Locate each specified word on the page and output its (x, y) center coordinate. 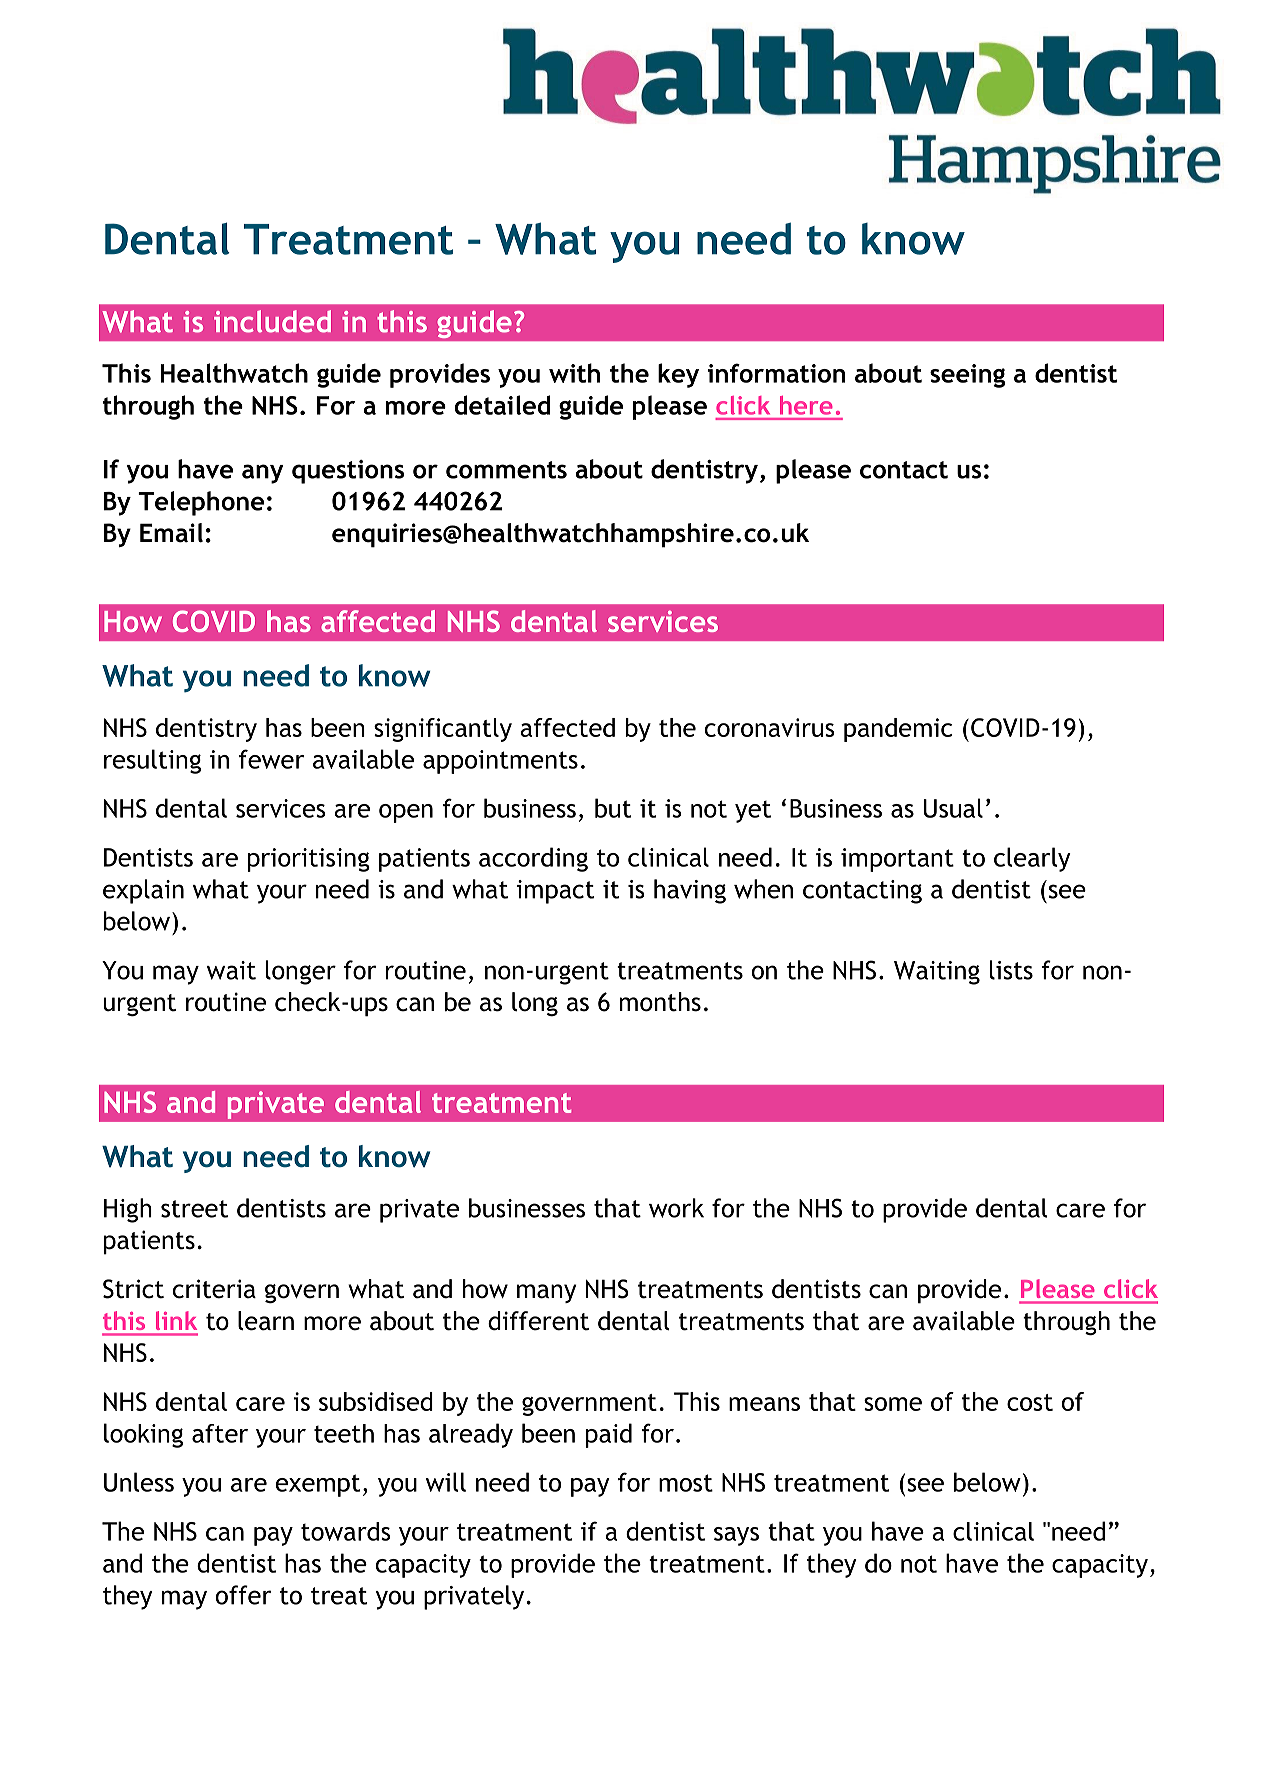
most (686, 1483)
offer (243, 1595)
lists (1011, 970)
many (546, 1293)
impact (555, 892)
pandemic (898, 730)
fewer (271, 759)
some (893, 1404)
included (272, 321)
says (736, 1536)
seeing (967, 376)
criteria (214, 1289)
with (574, 373)
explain (143, 891)
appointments (500, 762)
